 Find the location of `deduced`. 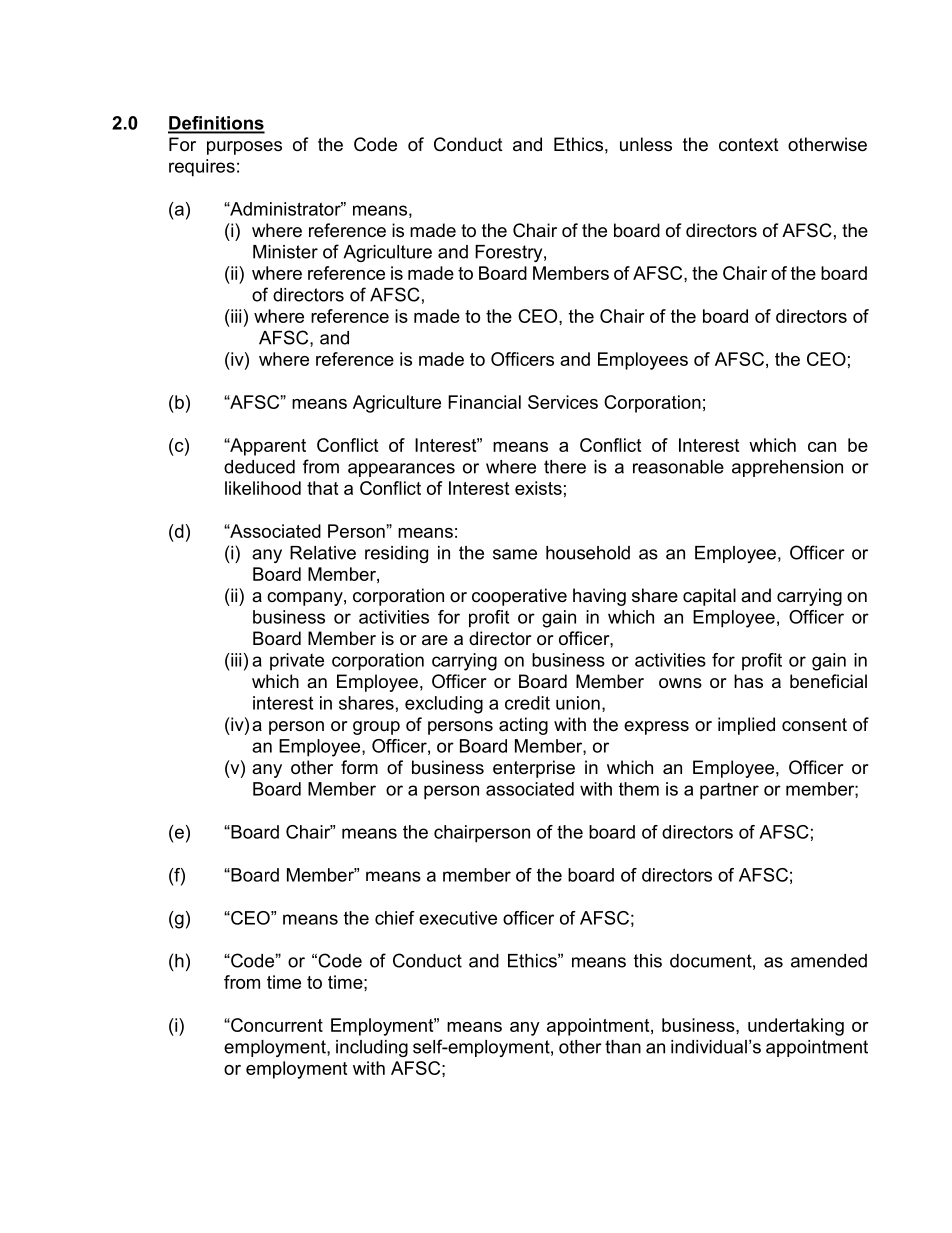

deduced is located at coordinates (259, 467).
